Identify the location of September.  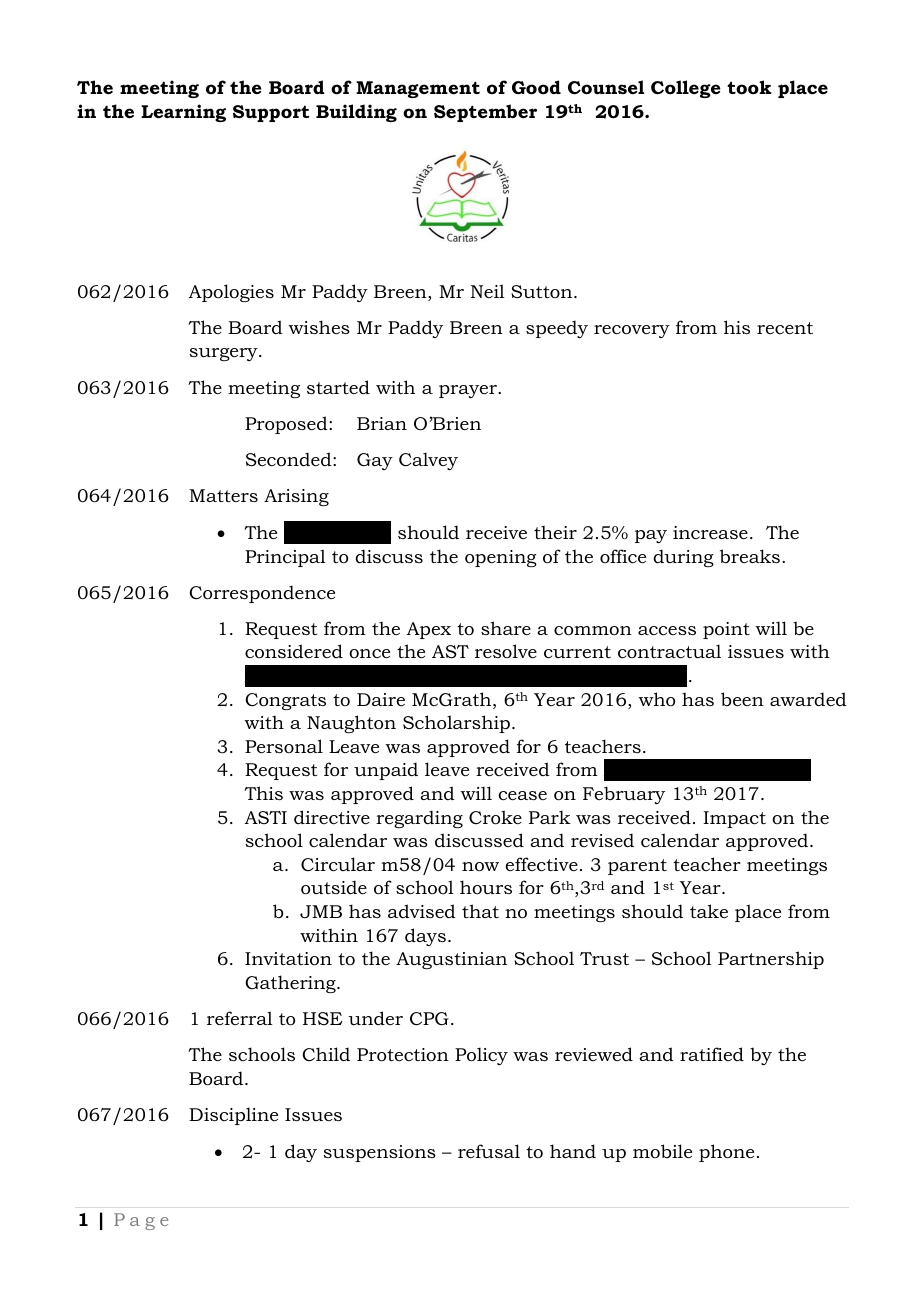
(485, 113).
